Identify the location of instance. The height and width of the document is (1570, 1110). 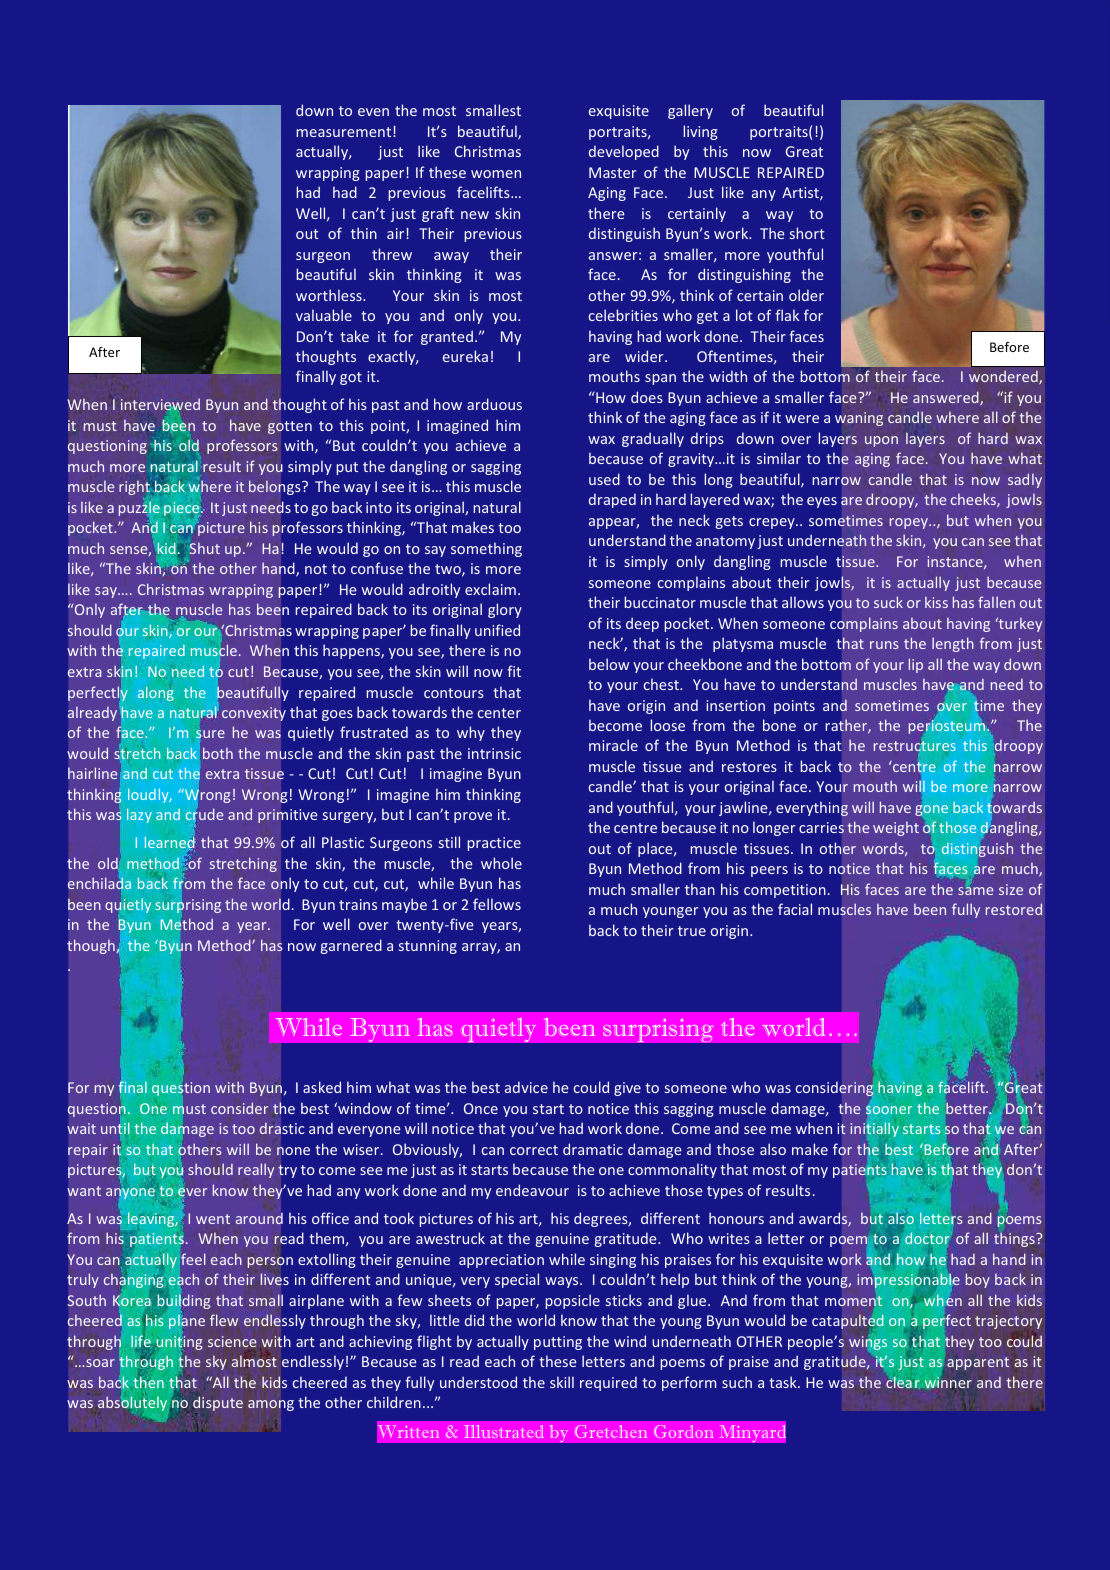
(956, 562).
